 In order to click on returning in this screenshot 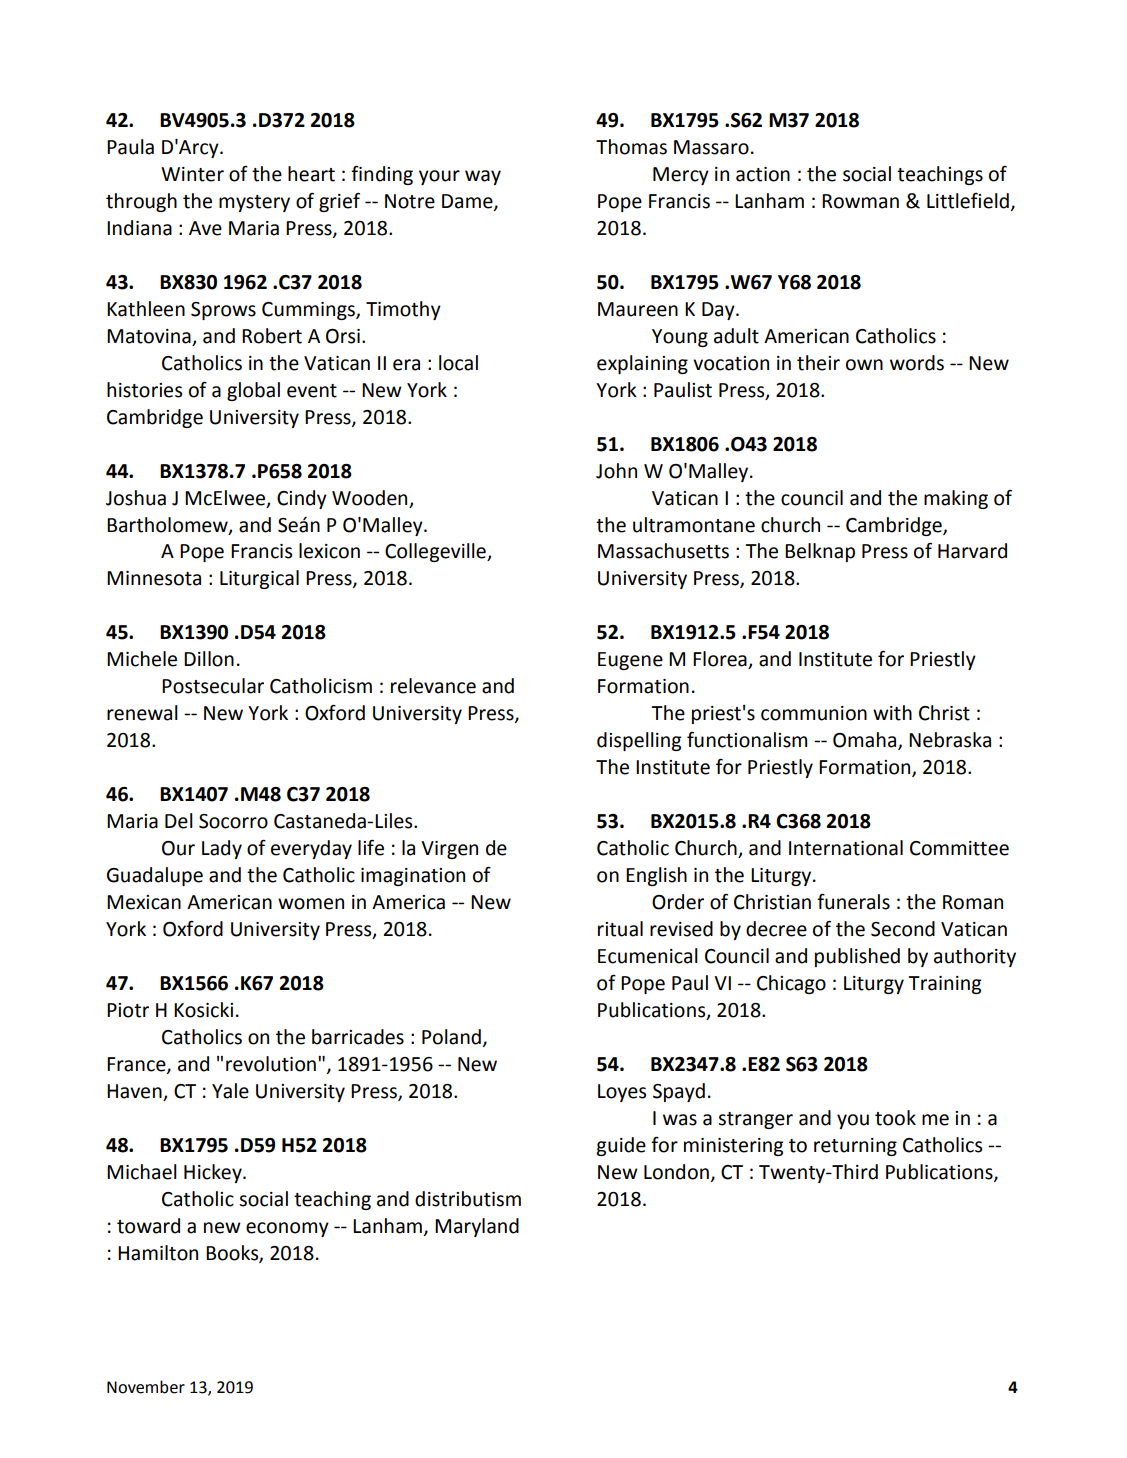, I will do `click(855, 1147)`.
